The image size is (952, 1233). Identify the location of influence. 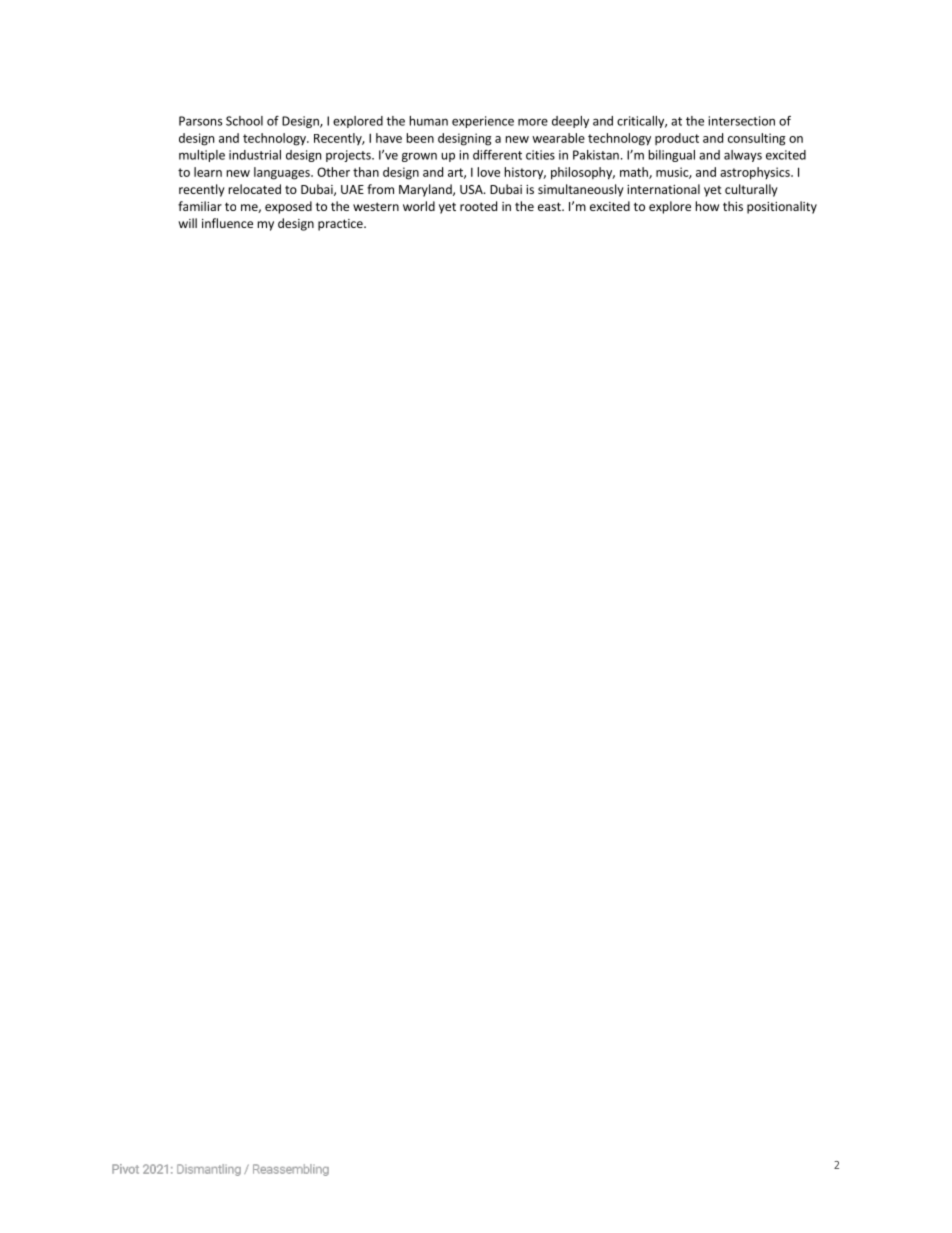
(227, 223).
